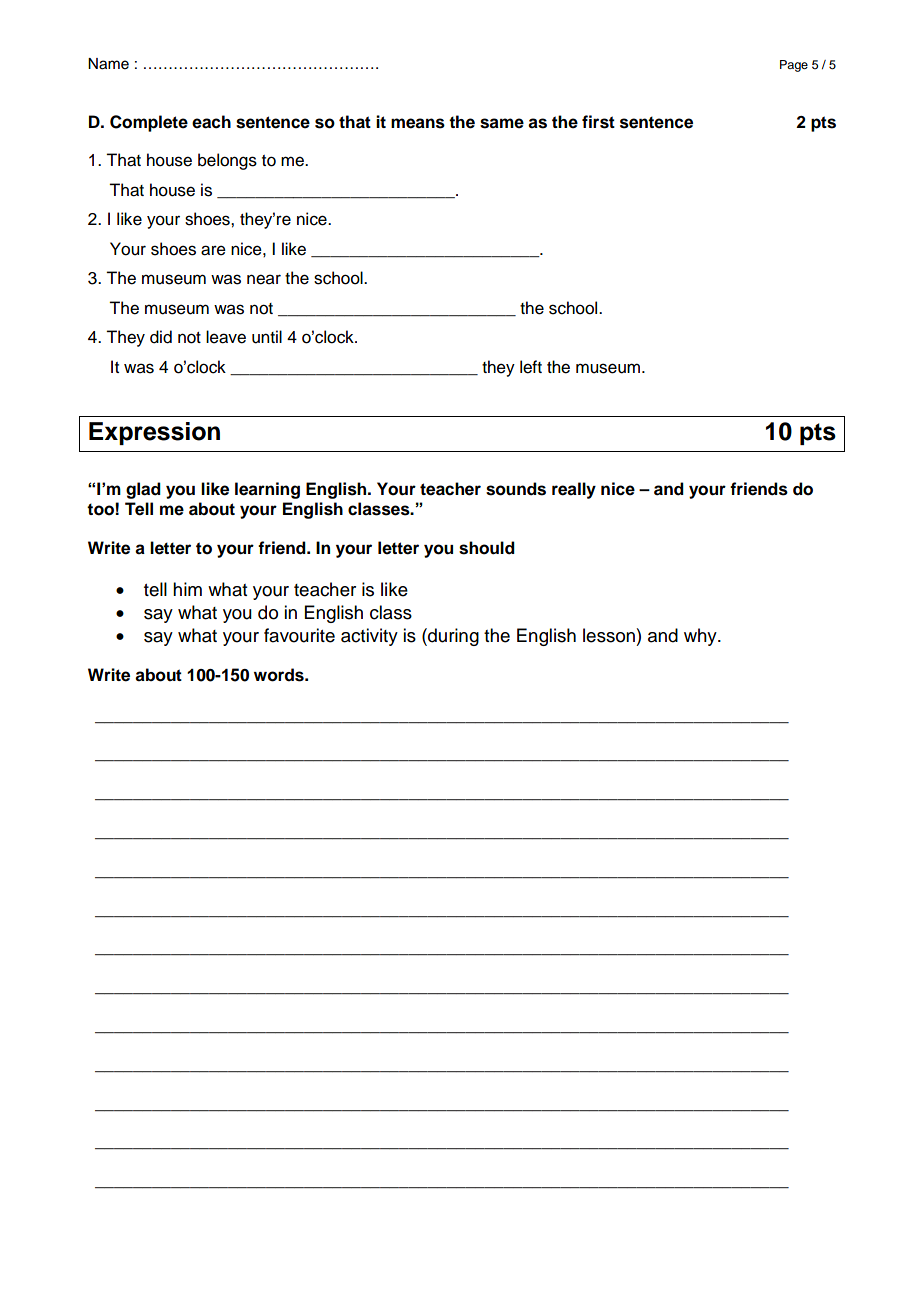 This page has width=924, height=1308. I want to click on him, so click(187, 589).
